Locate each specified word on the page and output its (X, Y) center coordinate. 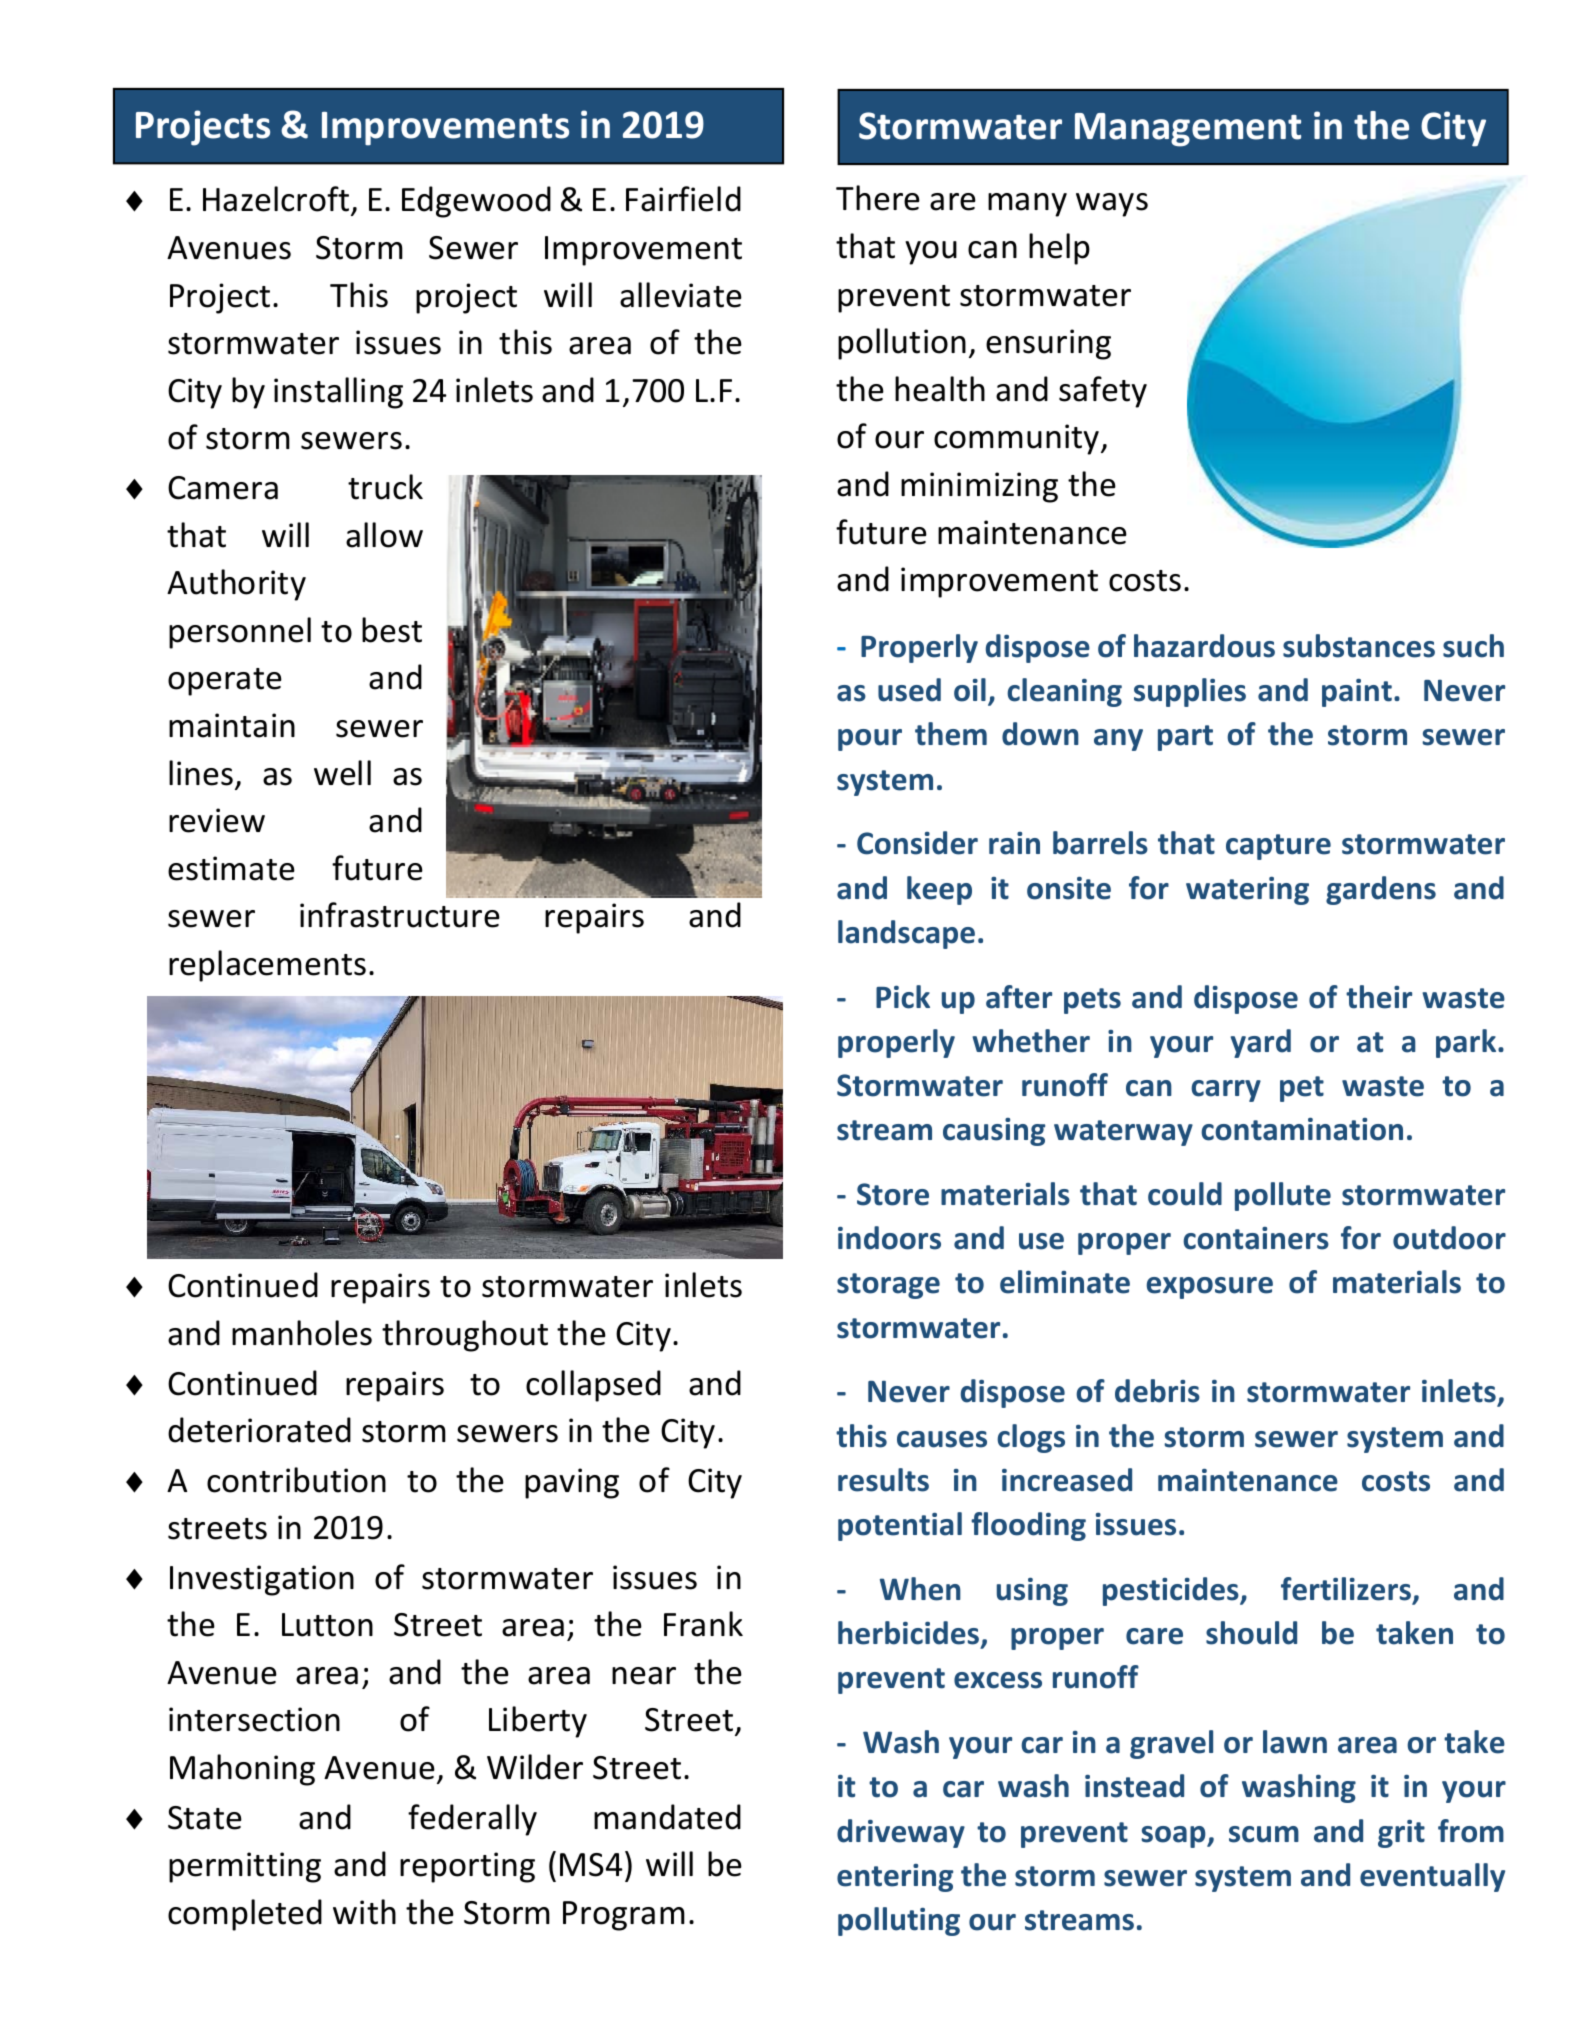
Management (1188, 130)
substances (1359, 646)
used (909, 690)
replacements (267, 966)
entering (895, 1878)
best (392, 630)
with (364, 1912)
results (883, 1480)
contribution (296, 1480)
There (878, 198)
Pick (903, 997)
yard (1261, 1043)
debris (1157, 1391)
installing (338, 393)
